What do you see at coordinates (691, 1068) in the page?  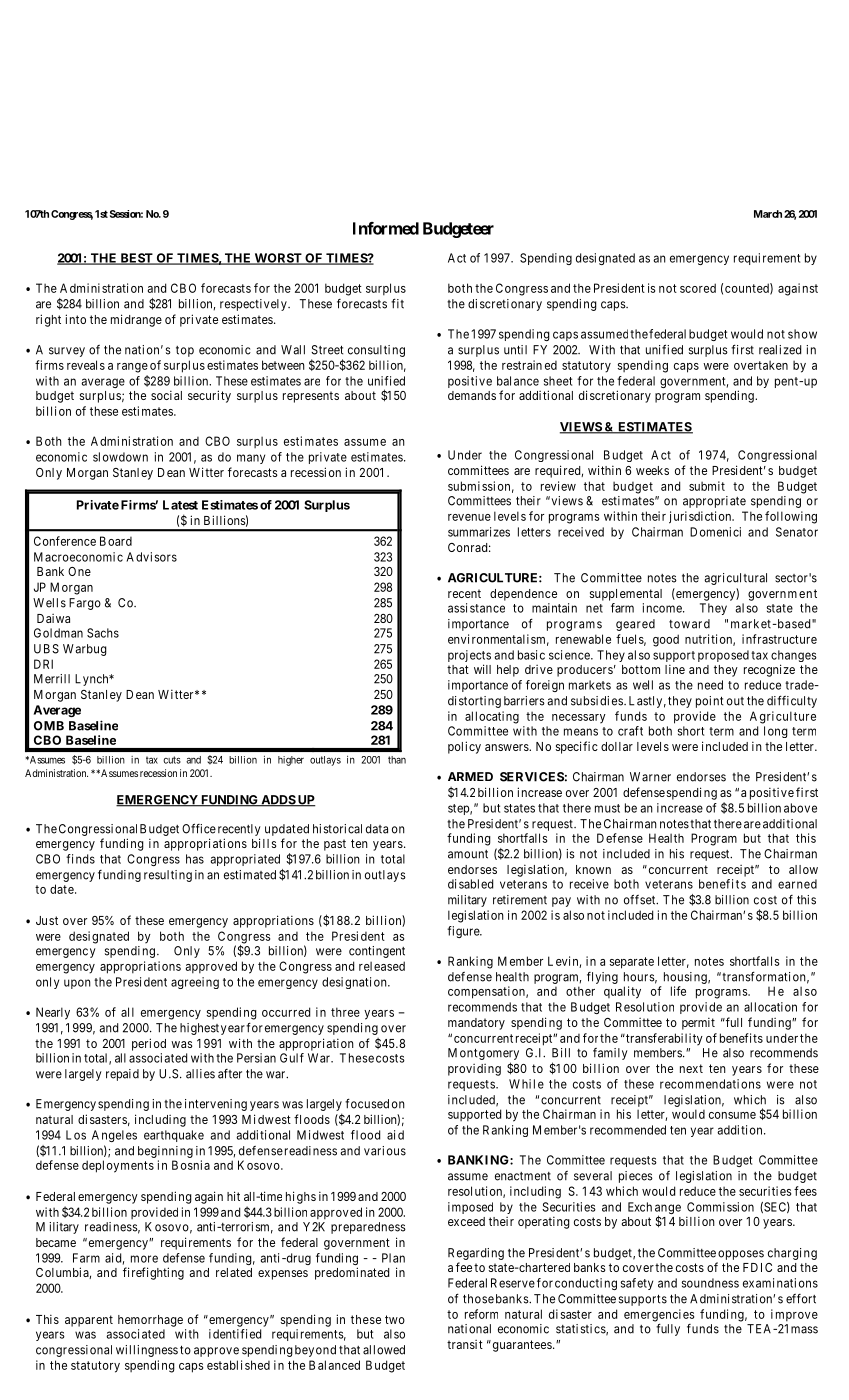 I see `next` at bounding box center [691, 1068].
